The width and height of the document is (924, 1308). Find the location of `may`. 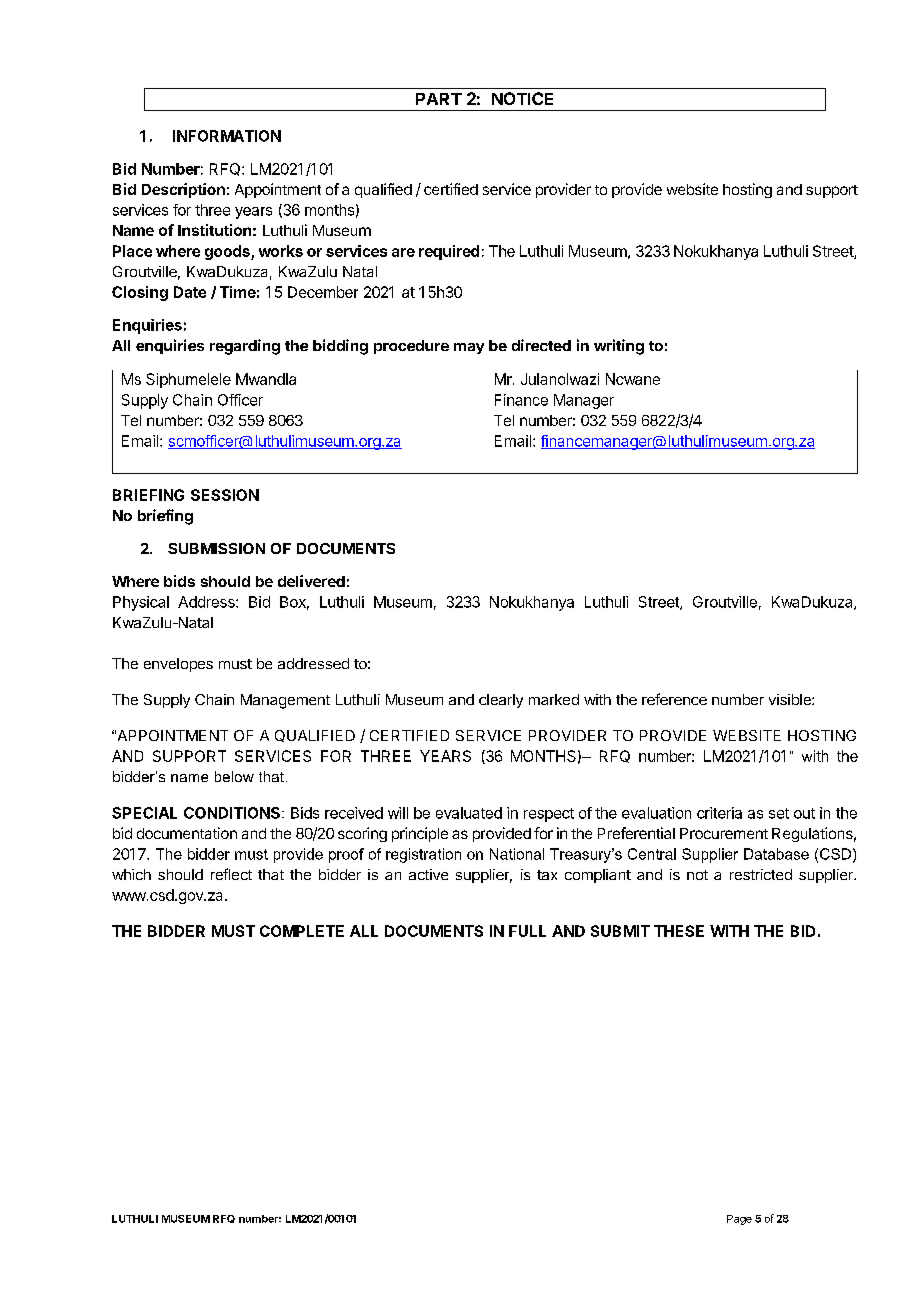

may is located at coordinates (469, 348).
